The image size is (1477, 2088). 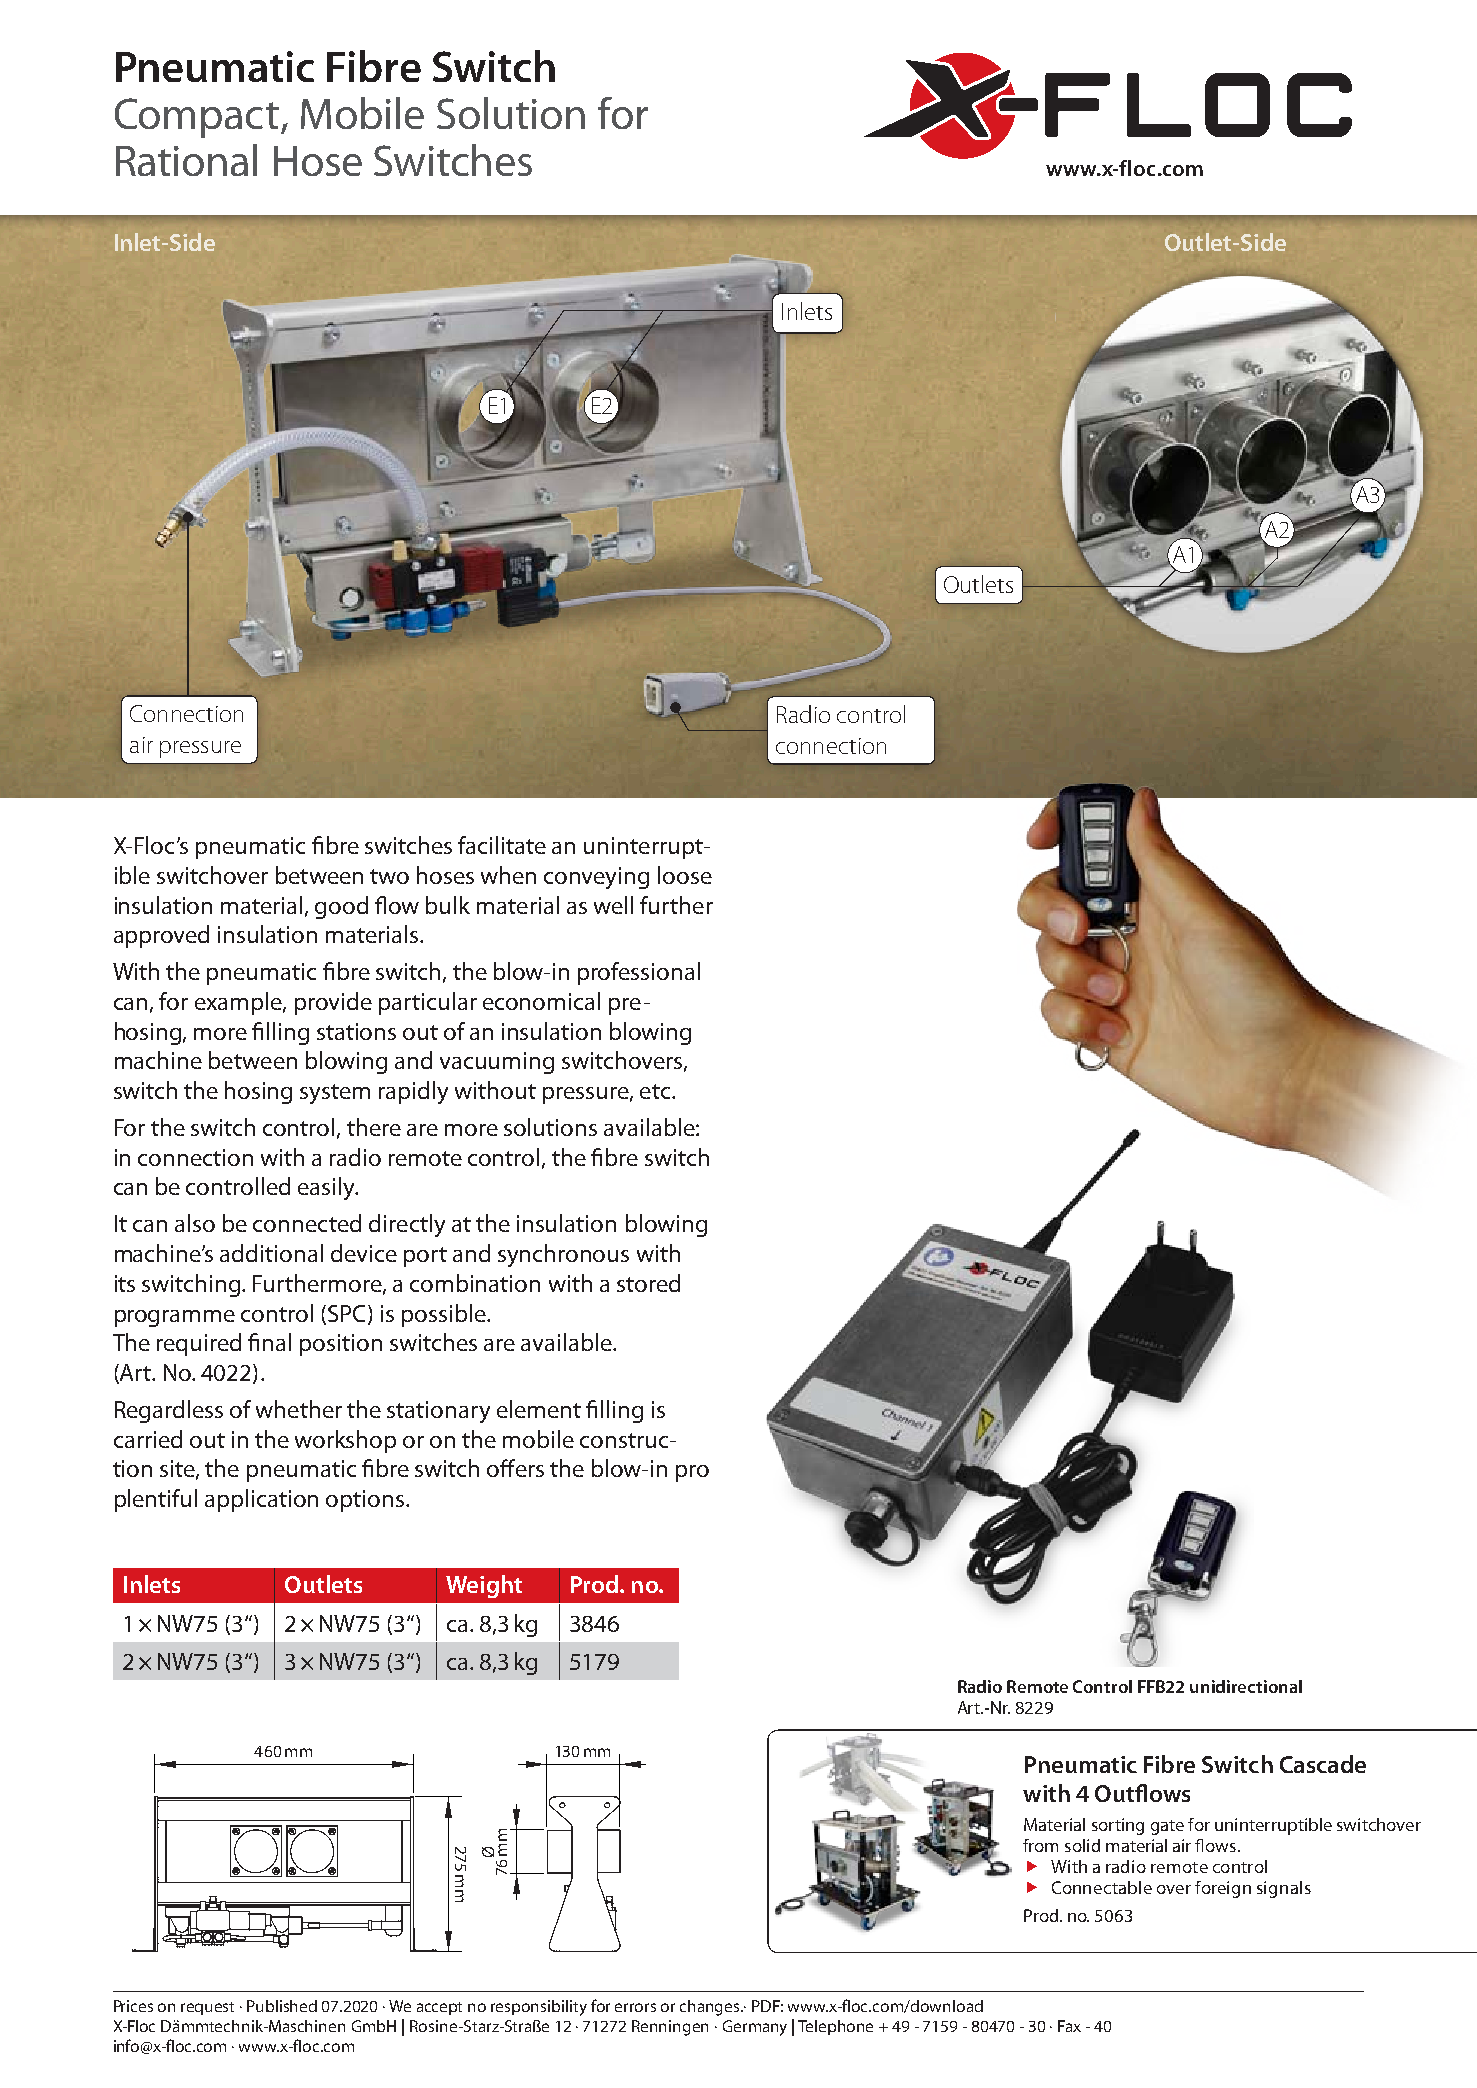 What do you see at coordinates (389, 876) in the screenshot?
I see `two` at bounding box center [389, 876].
